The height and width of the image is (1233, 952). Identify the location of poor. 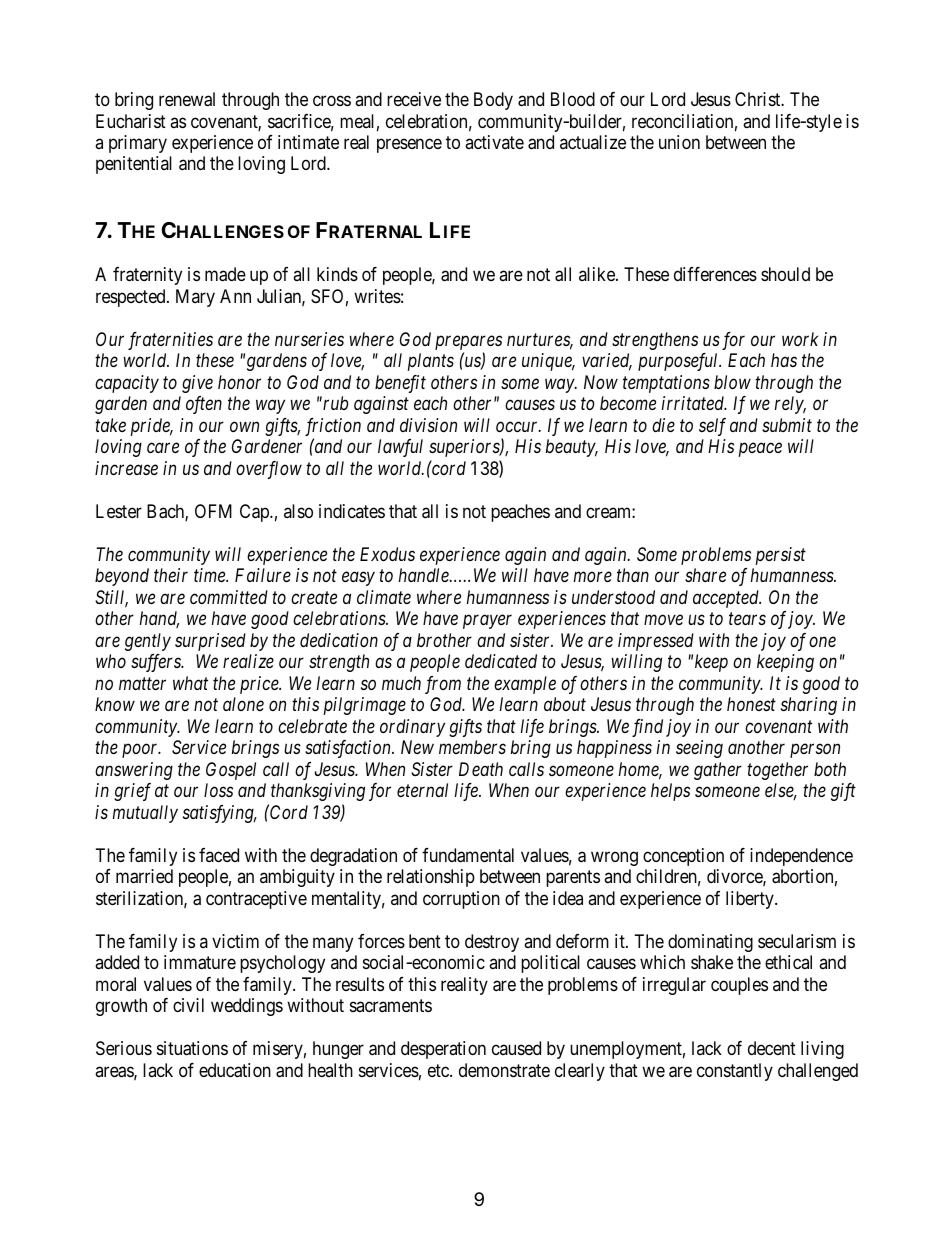
(141, 751).
